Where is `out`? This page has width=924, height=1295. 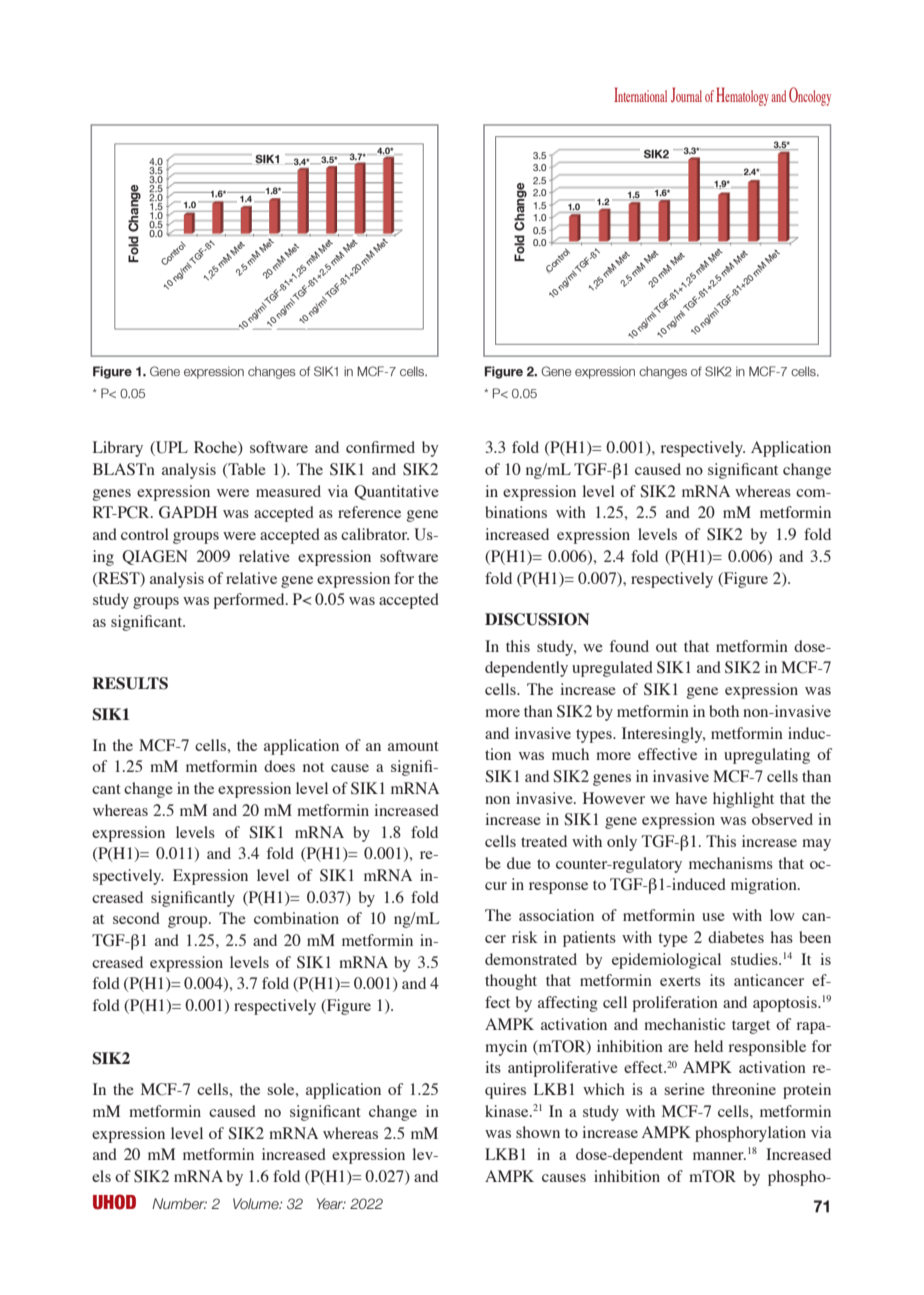 out is located at coordinates (666, 647).
